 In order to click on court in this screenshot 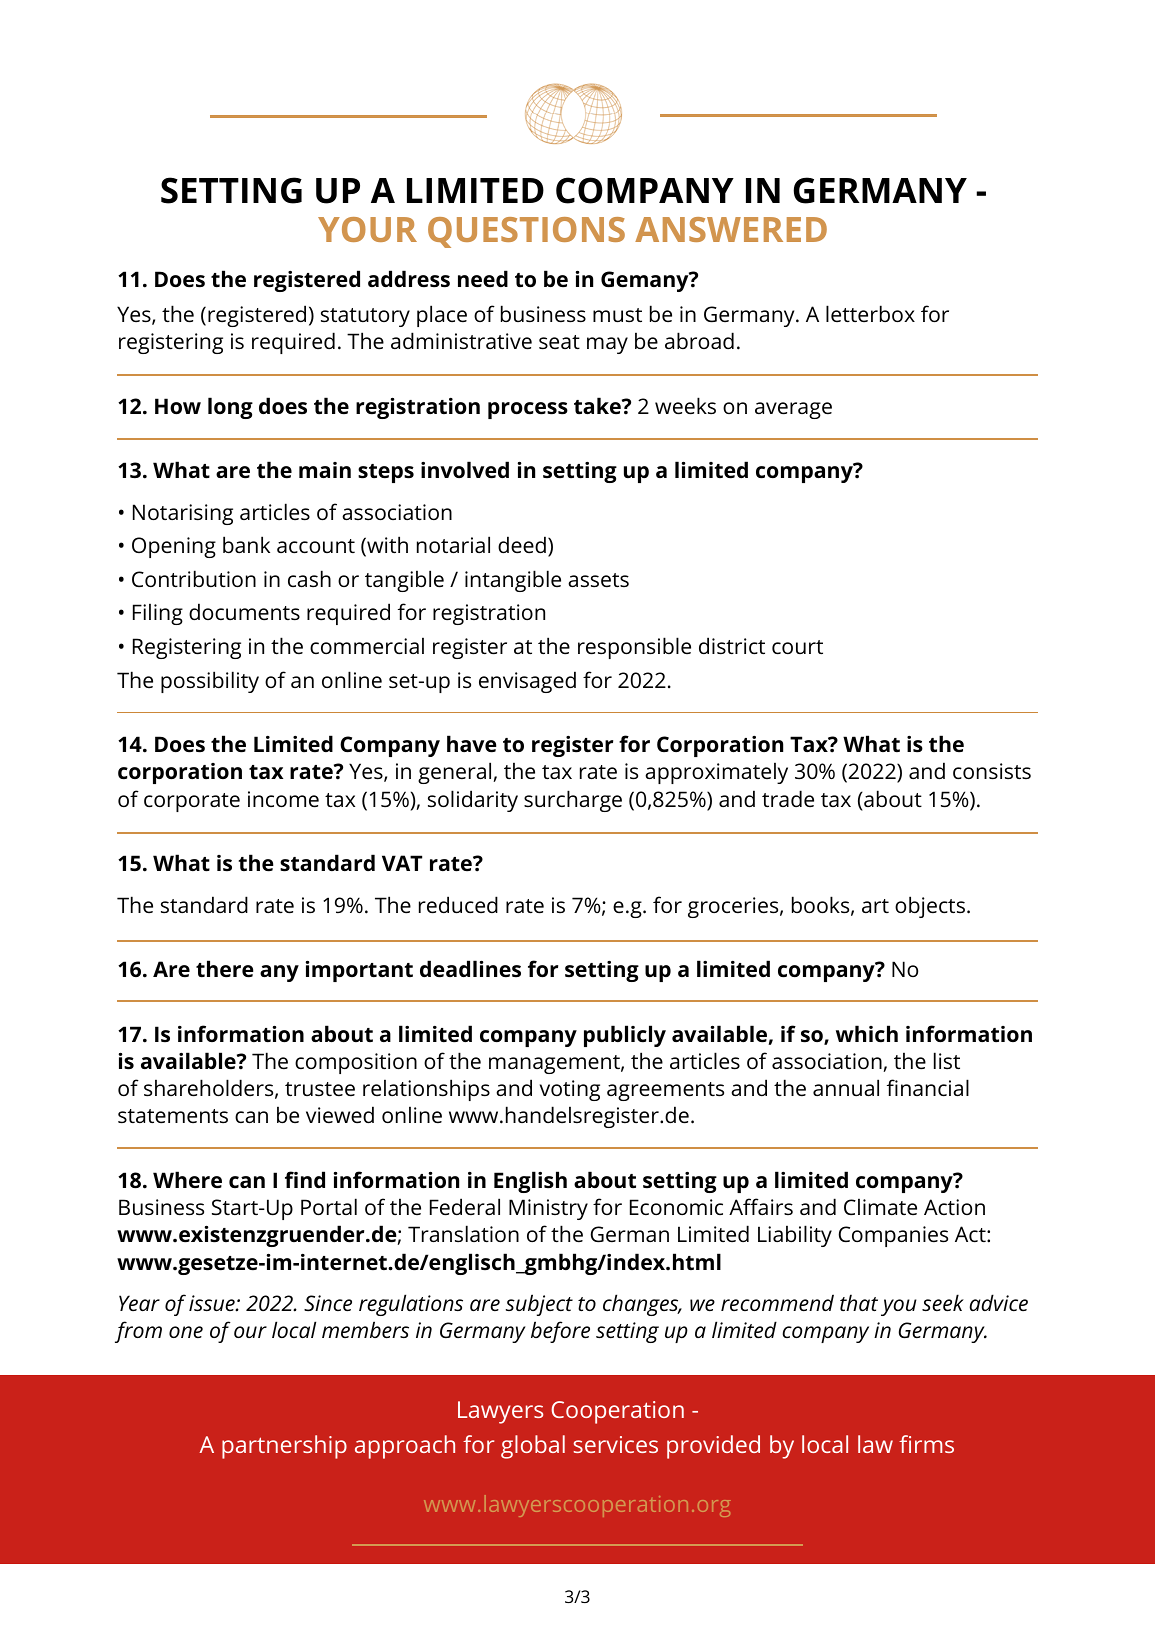, I will do `click(797, 647)`.
